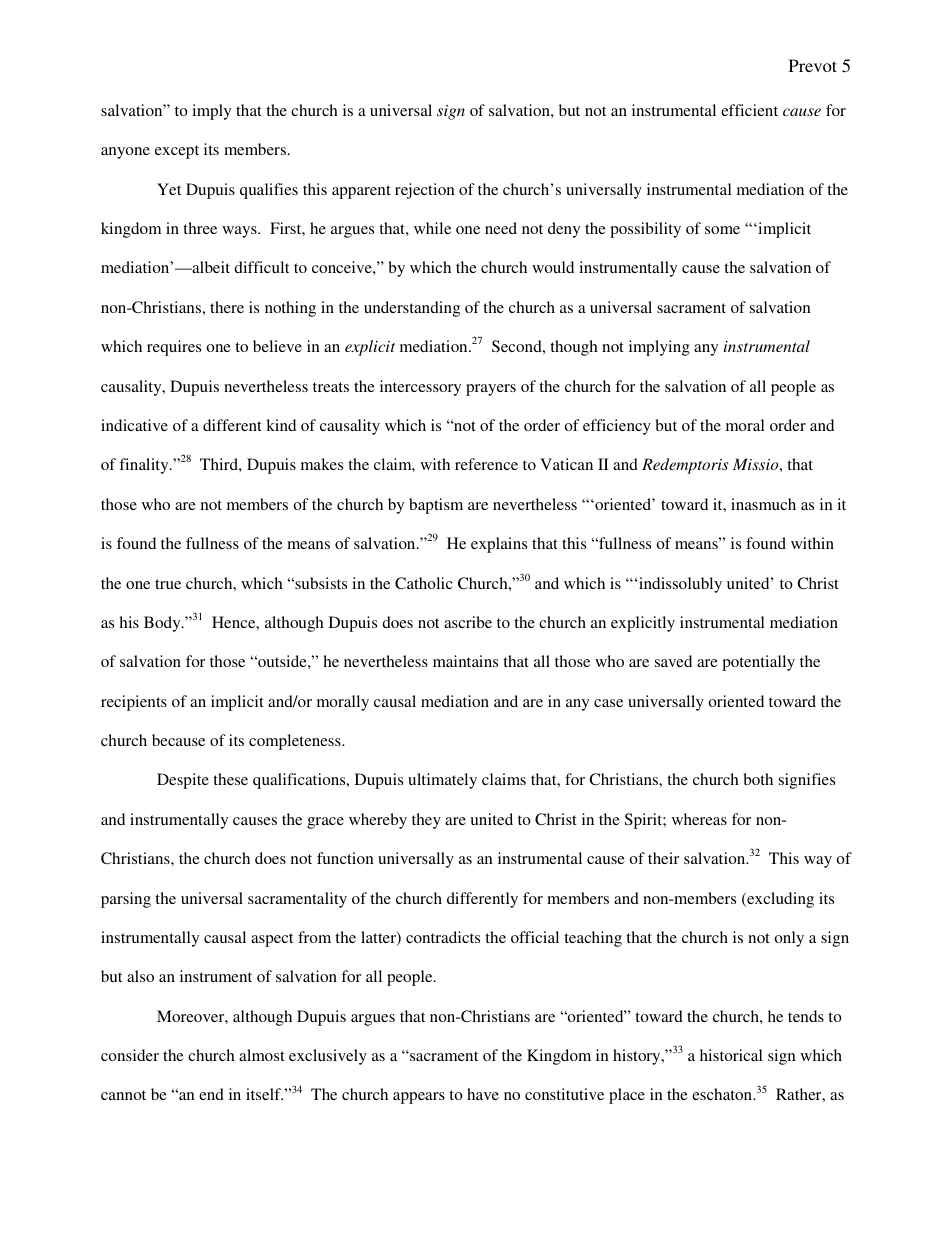 Image resolution: width=952 pixels, height=1233 pixels. What do you see at coordinates (483, 1094) in the screenshot?
I see `have` at bounding box center [483, 1094].
